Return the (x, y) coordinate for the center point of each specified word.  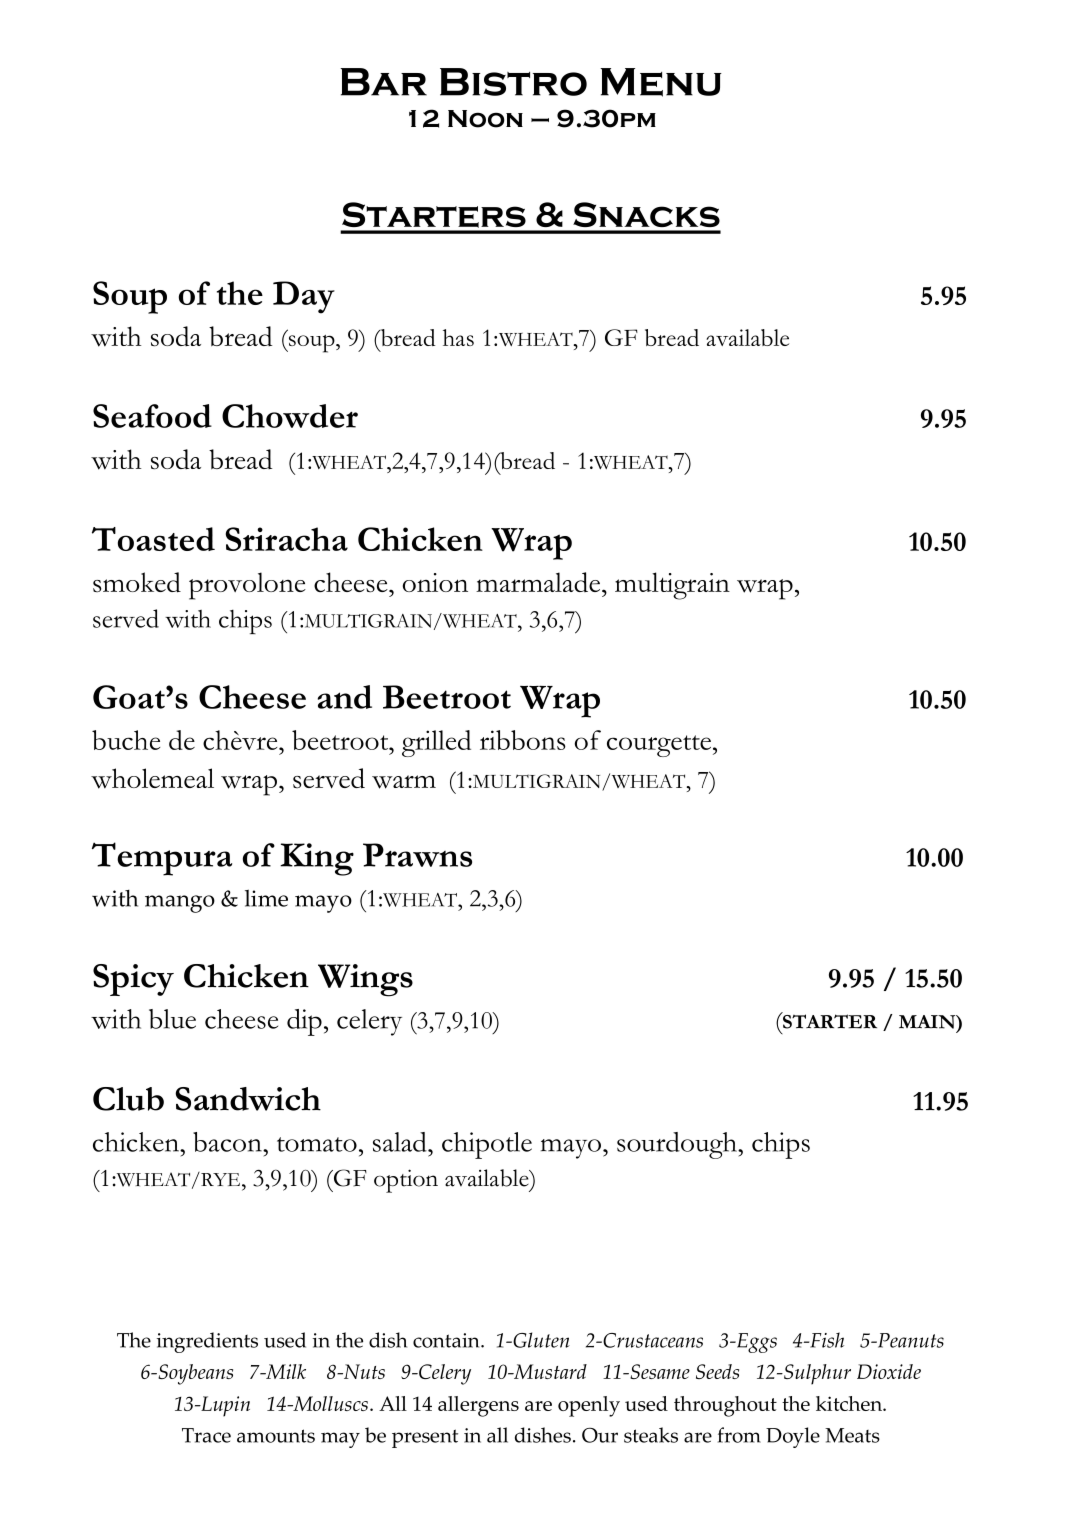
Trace (206, 1435)
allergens (478, 1406)
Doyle (793, 1437)
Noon (485, 119)
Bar (383, 82)
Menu (661, 82)
